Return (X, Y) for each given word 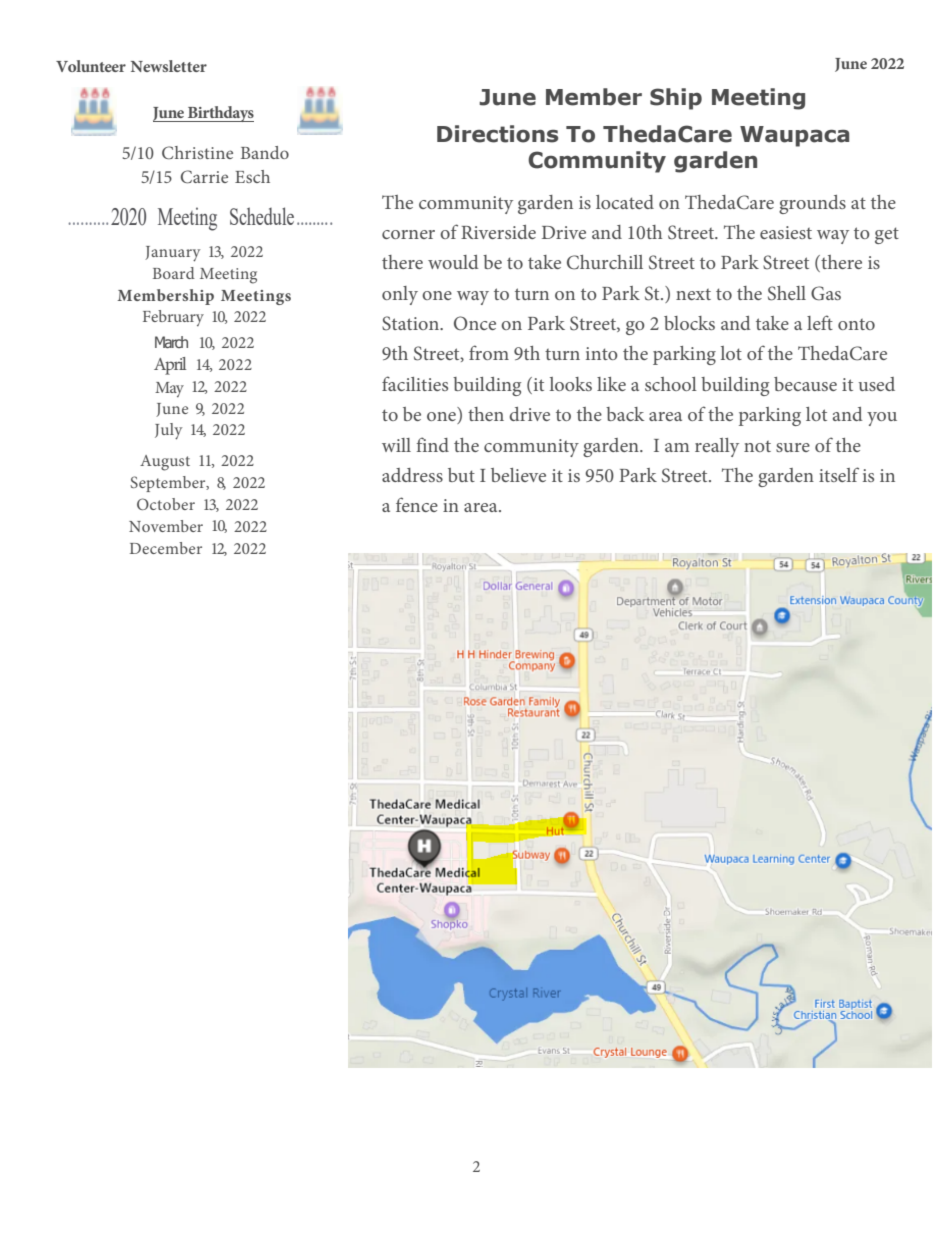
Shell (787, 293)
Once (475, 323)
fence (417, 504)
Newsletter (169, 66)
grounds (812, 204)
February (173, 318)
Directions (497, 134)
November (166, 526)
